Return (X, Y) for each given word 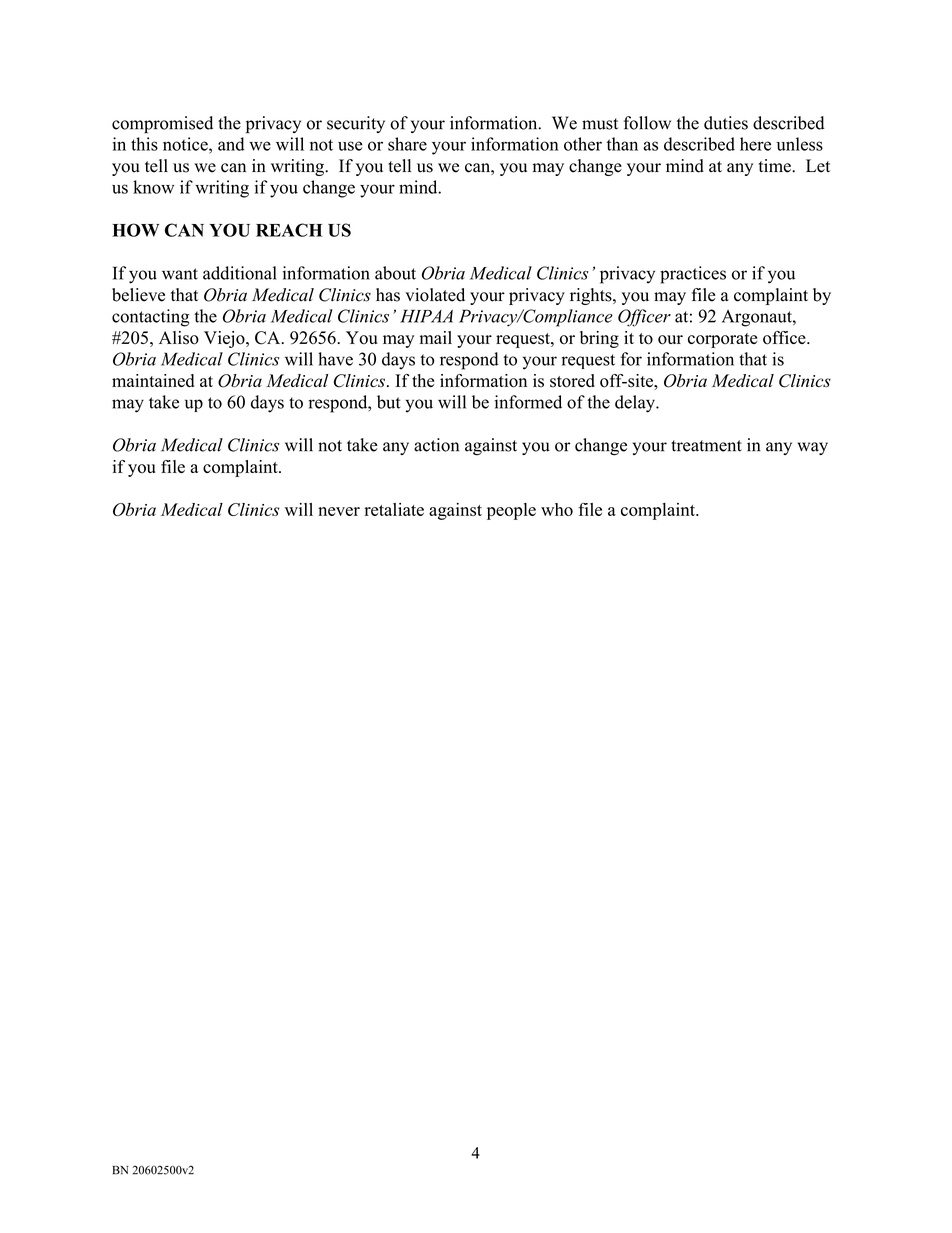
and (231, 144)
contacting (150, 318)
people (511, 511)
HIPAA (426, 316)
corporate (722, 340)
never (339, 511)
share (407, 144)
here (755, 144)
